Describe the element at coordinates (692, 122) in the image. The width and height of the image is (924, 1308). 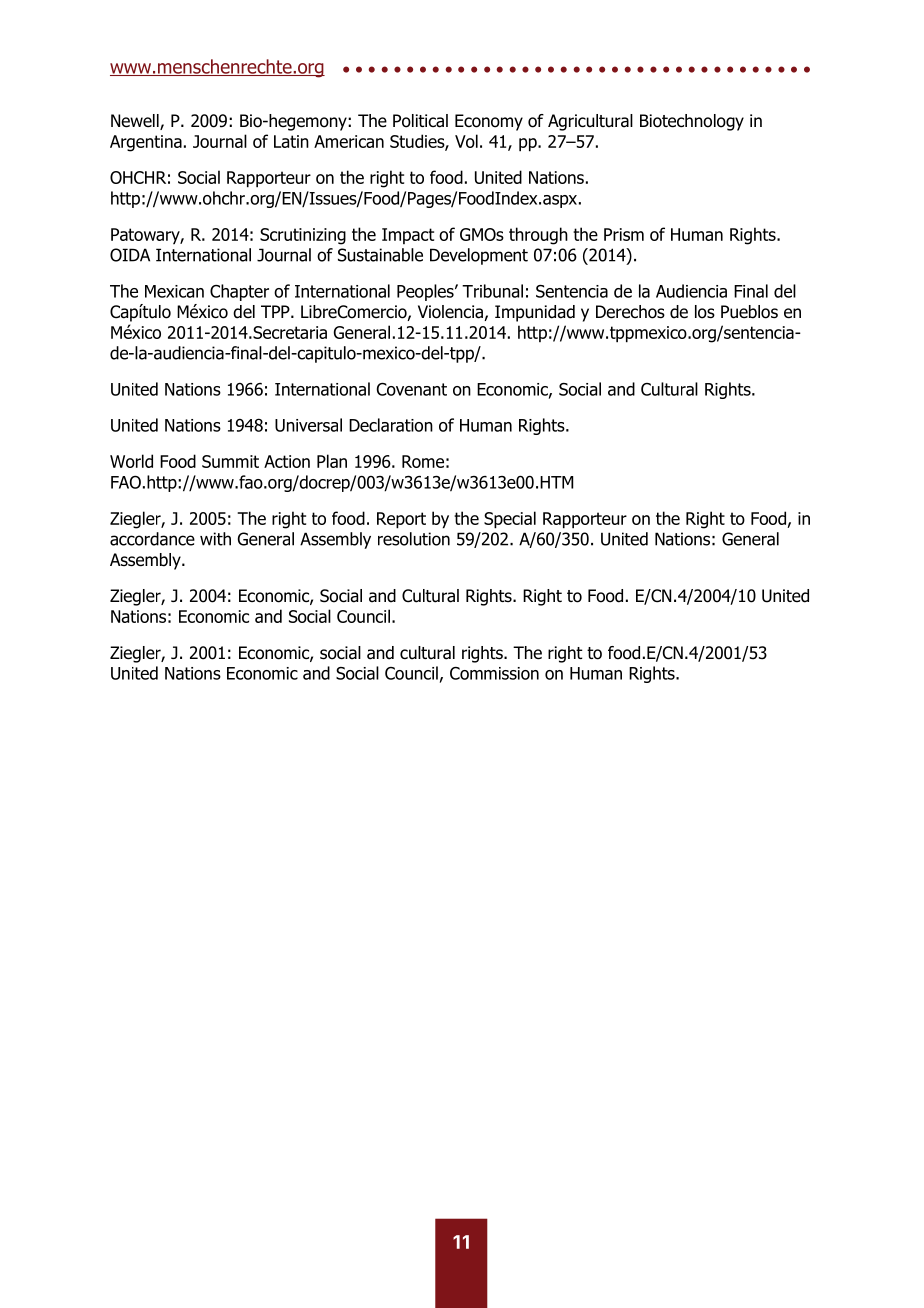
I see `Biotechnology` at that location.
